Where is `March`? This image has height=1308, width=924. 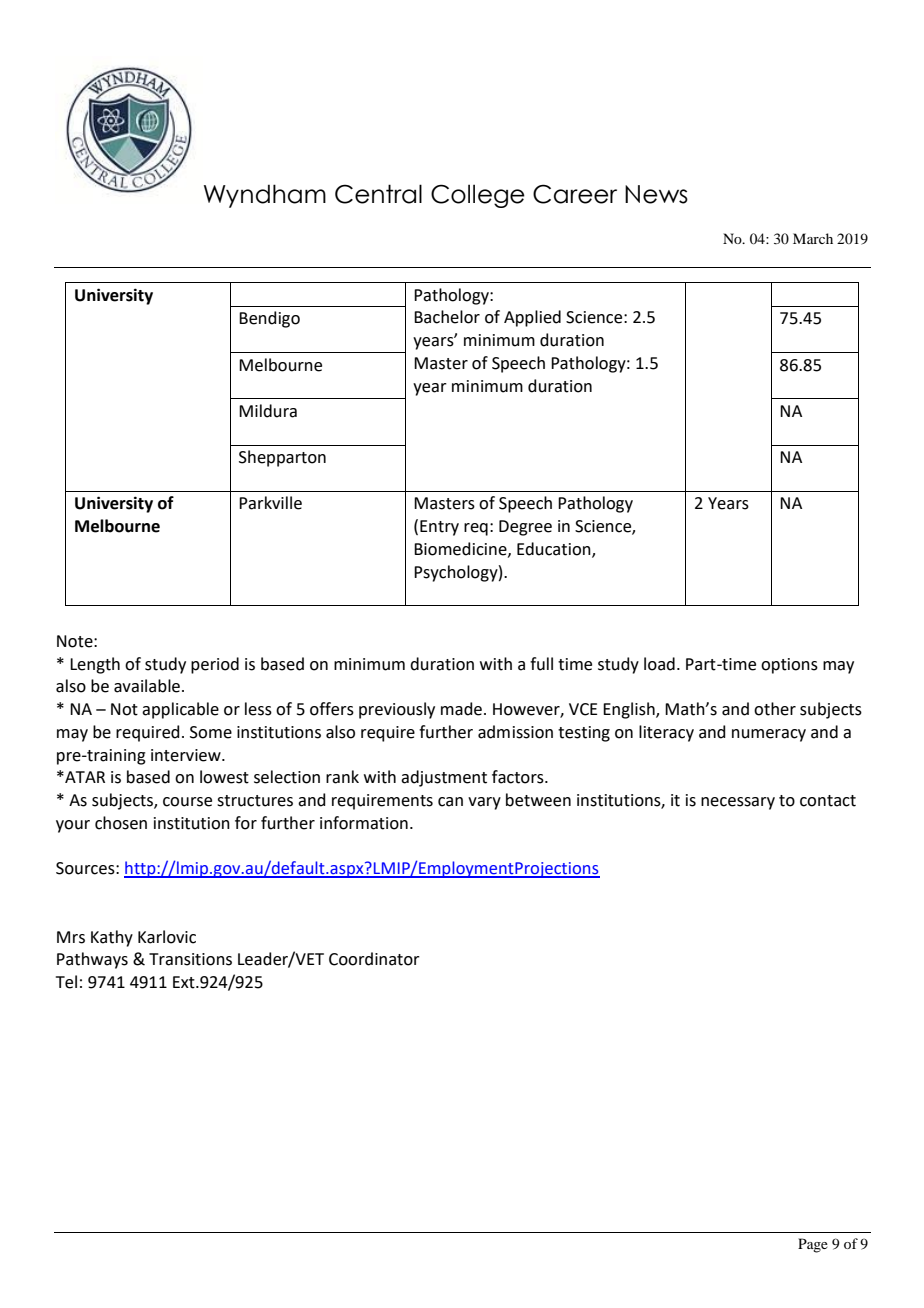
March is located at coordinates (813, 238).
